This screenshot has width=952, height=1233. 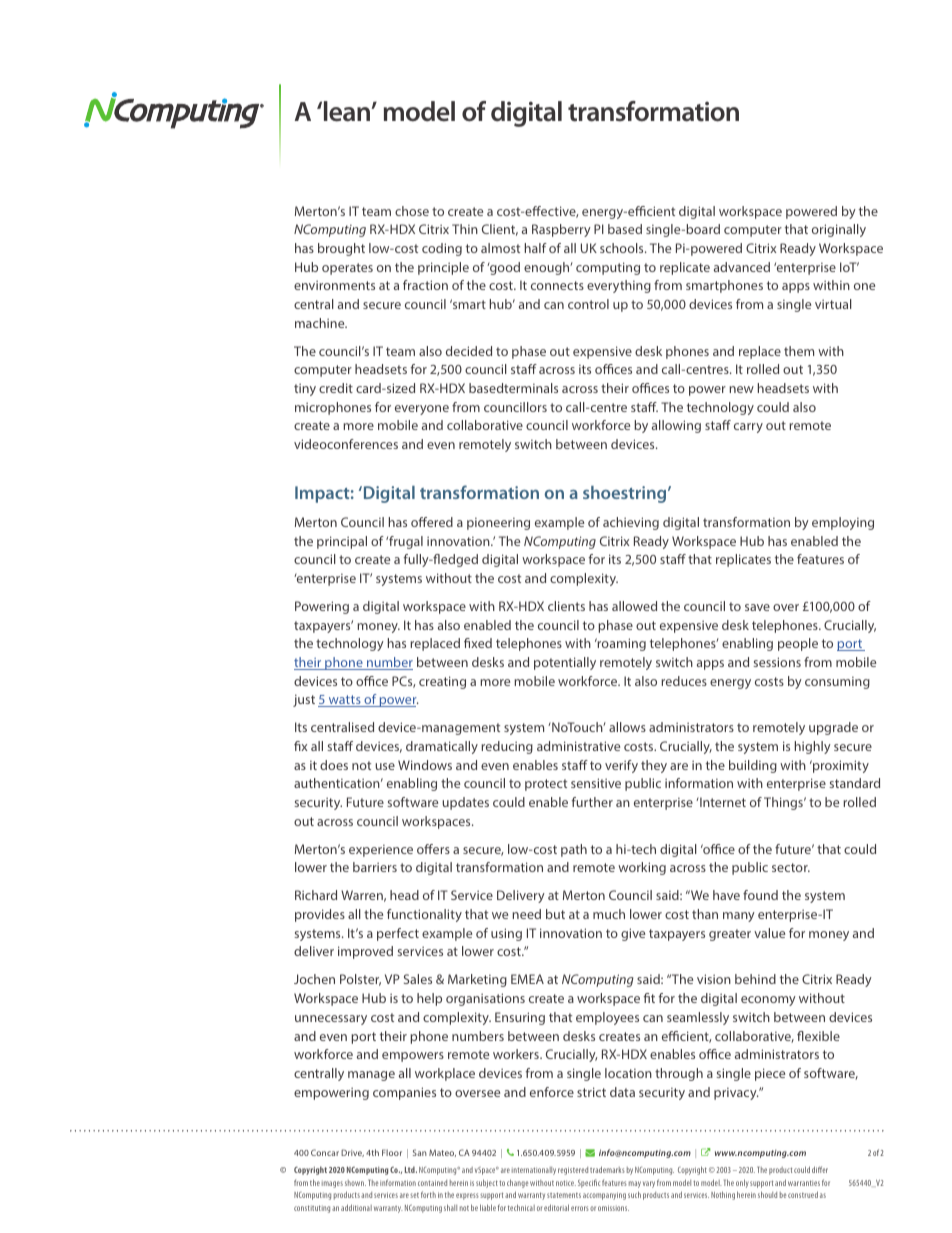 What do you see at coordinates (839, 230) in the screenshot?
I see `originally` at bounding box center [839, 230].
